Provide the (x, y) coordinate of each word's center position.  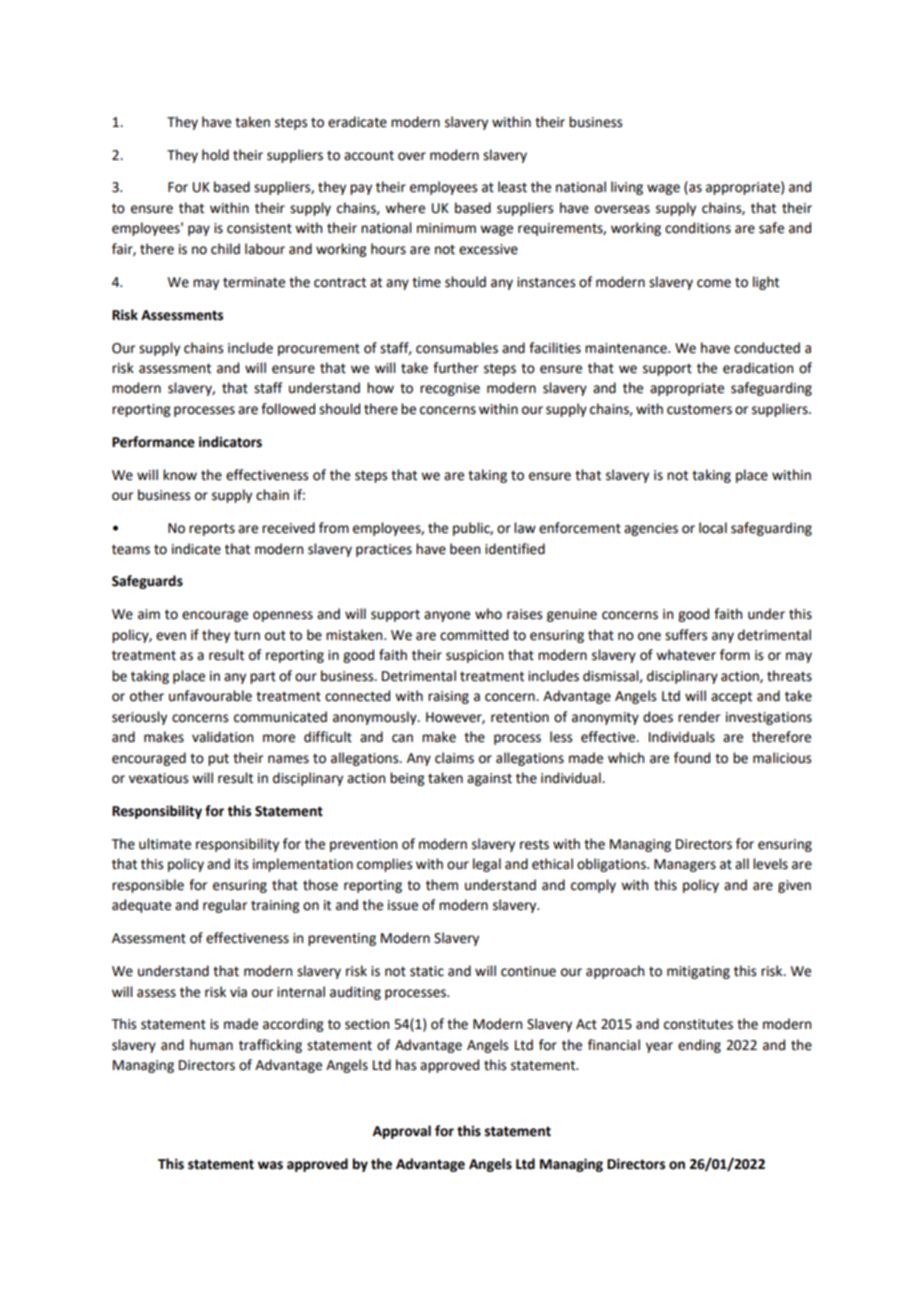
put (218, 760)
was (270, 1165)
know (180, 475)
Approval (402, 1132)
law (525, 528)
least (512, 187)
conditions (698, 228)
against (489, 779)
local (713, 528)
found (692, 758)
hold (215, 155)
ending (699, 1046)
